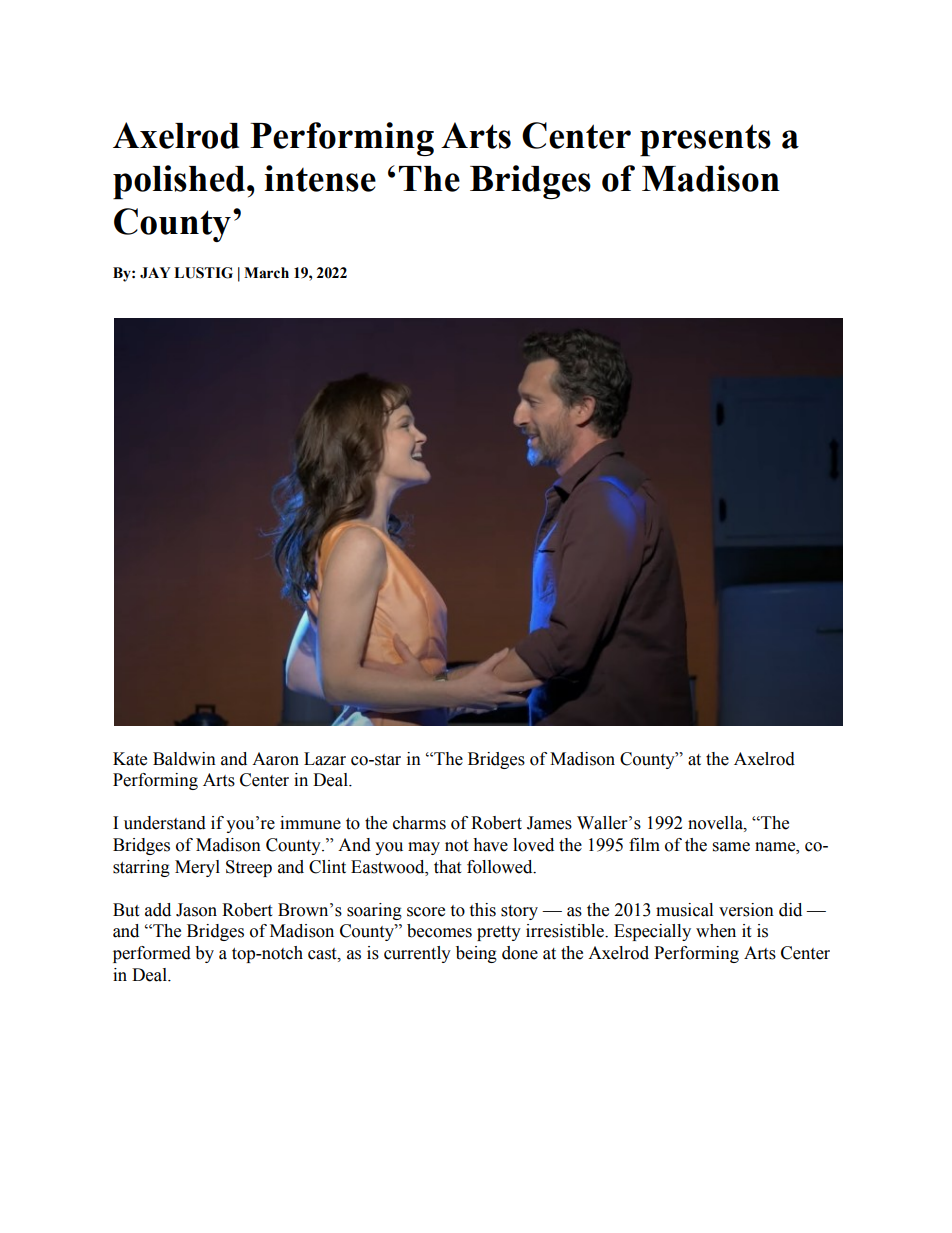  I want to click on same, so click(731, 847).
